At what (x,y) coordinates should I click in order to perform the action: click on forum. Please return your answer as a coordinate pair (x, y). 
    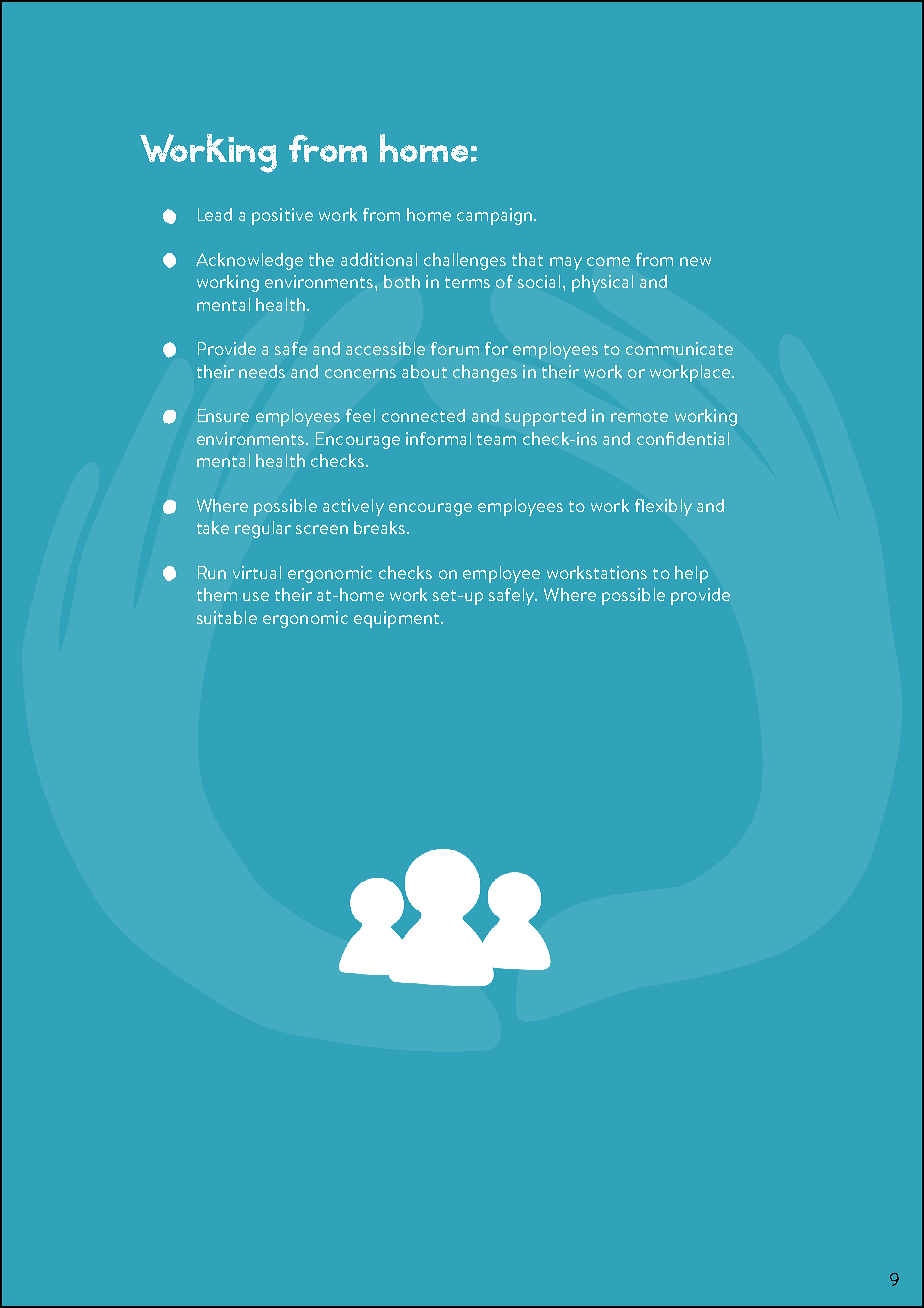
    Looking at the image, I should click on (455, 348).
